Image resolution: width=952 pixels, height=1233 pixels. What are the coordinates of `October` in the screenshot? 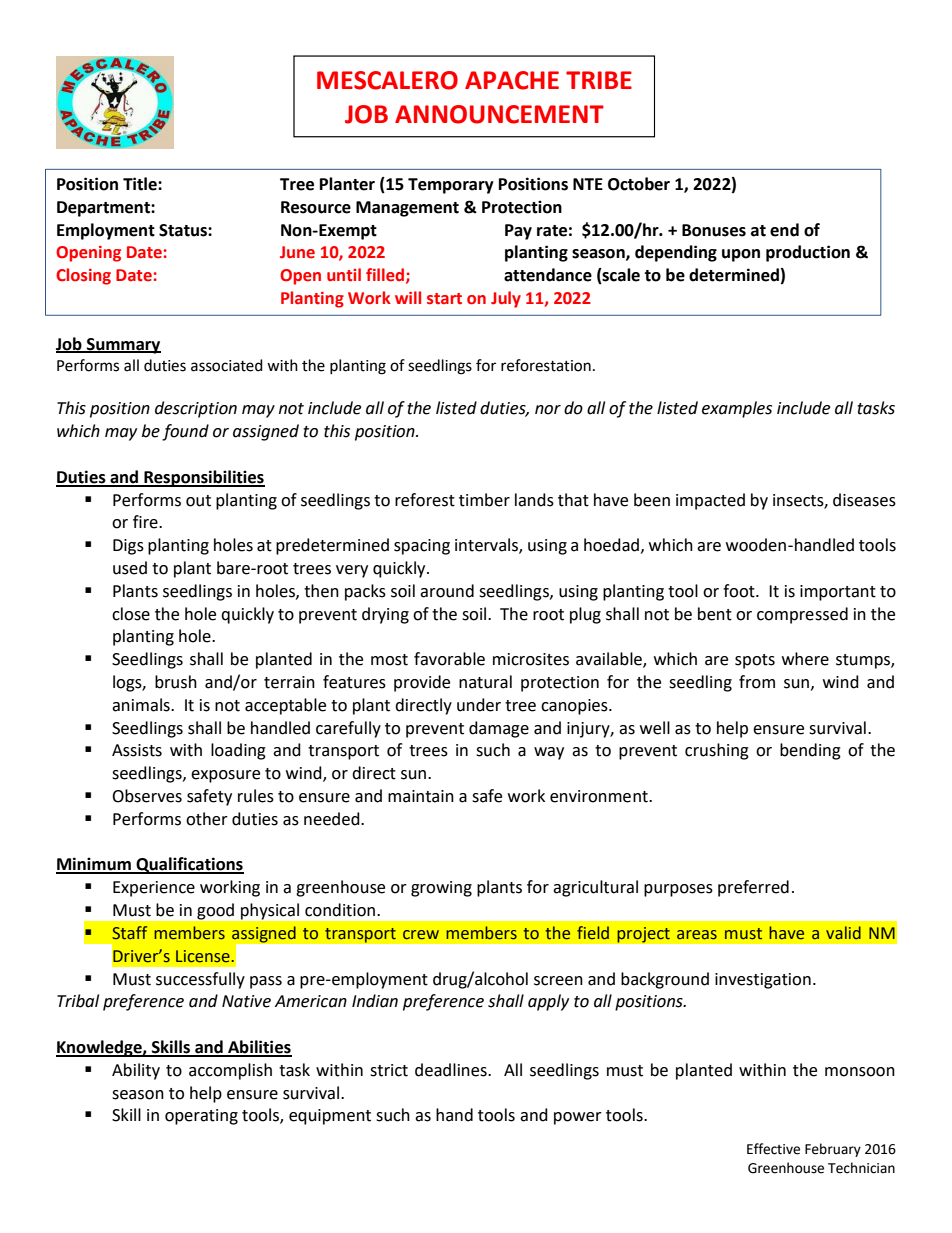 It's located at (639, 184).
